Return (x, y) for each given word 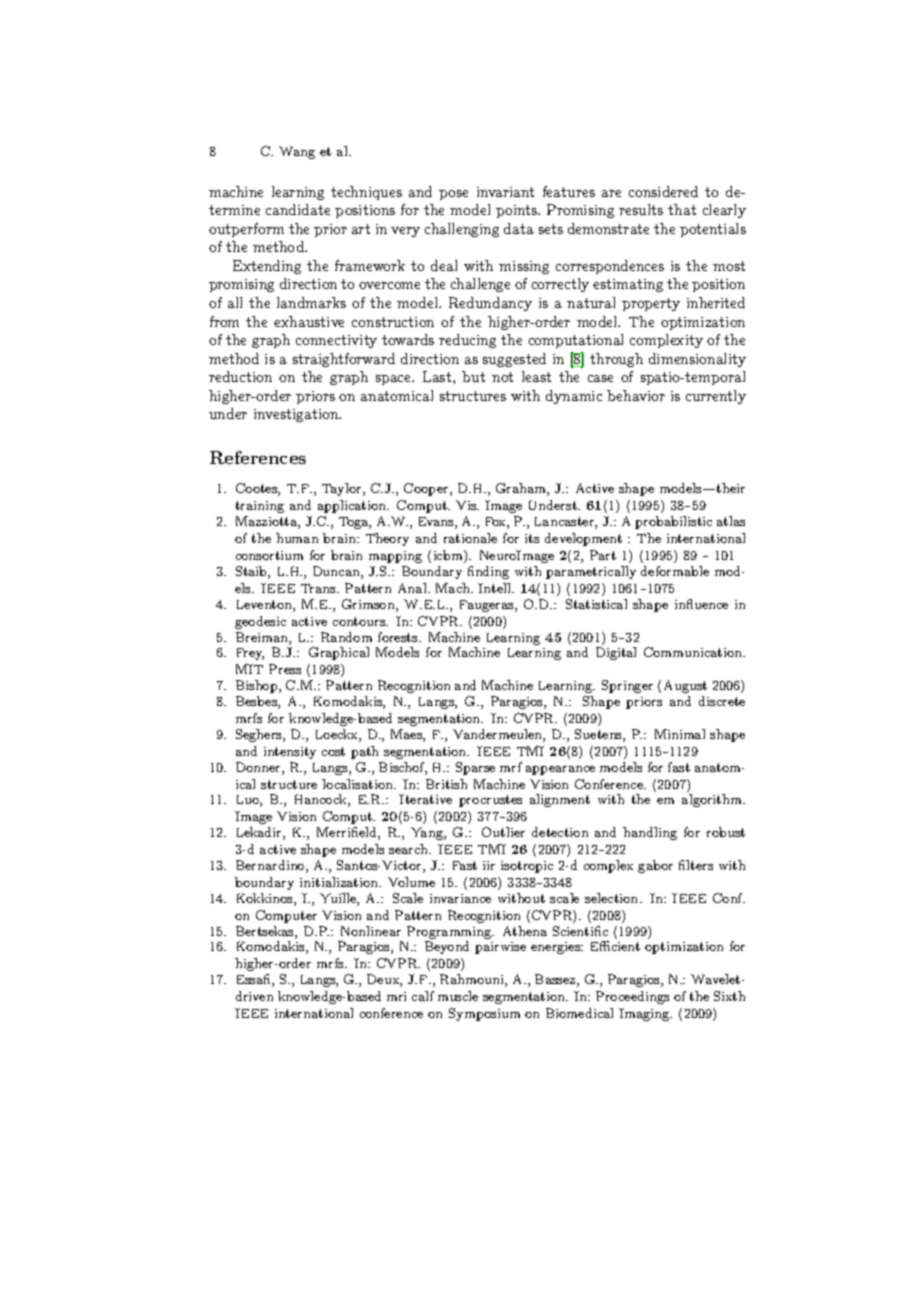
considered (663, 191)
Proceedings (632, 997)
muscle (458, 996)
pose (453, 195)
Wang (297, 152)
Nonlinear (371, 931)
